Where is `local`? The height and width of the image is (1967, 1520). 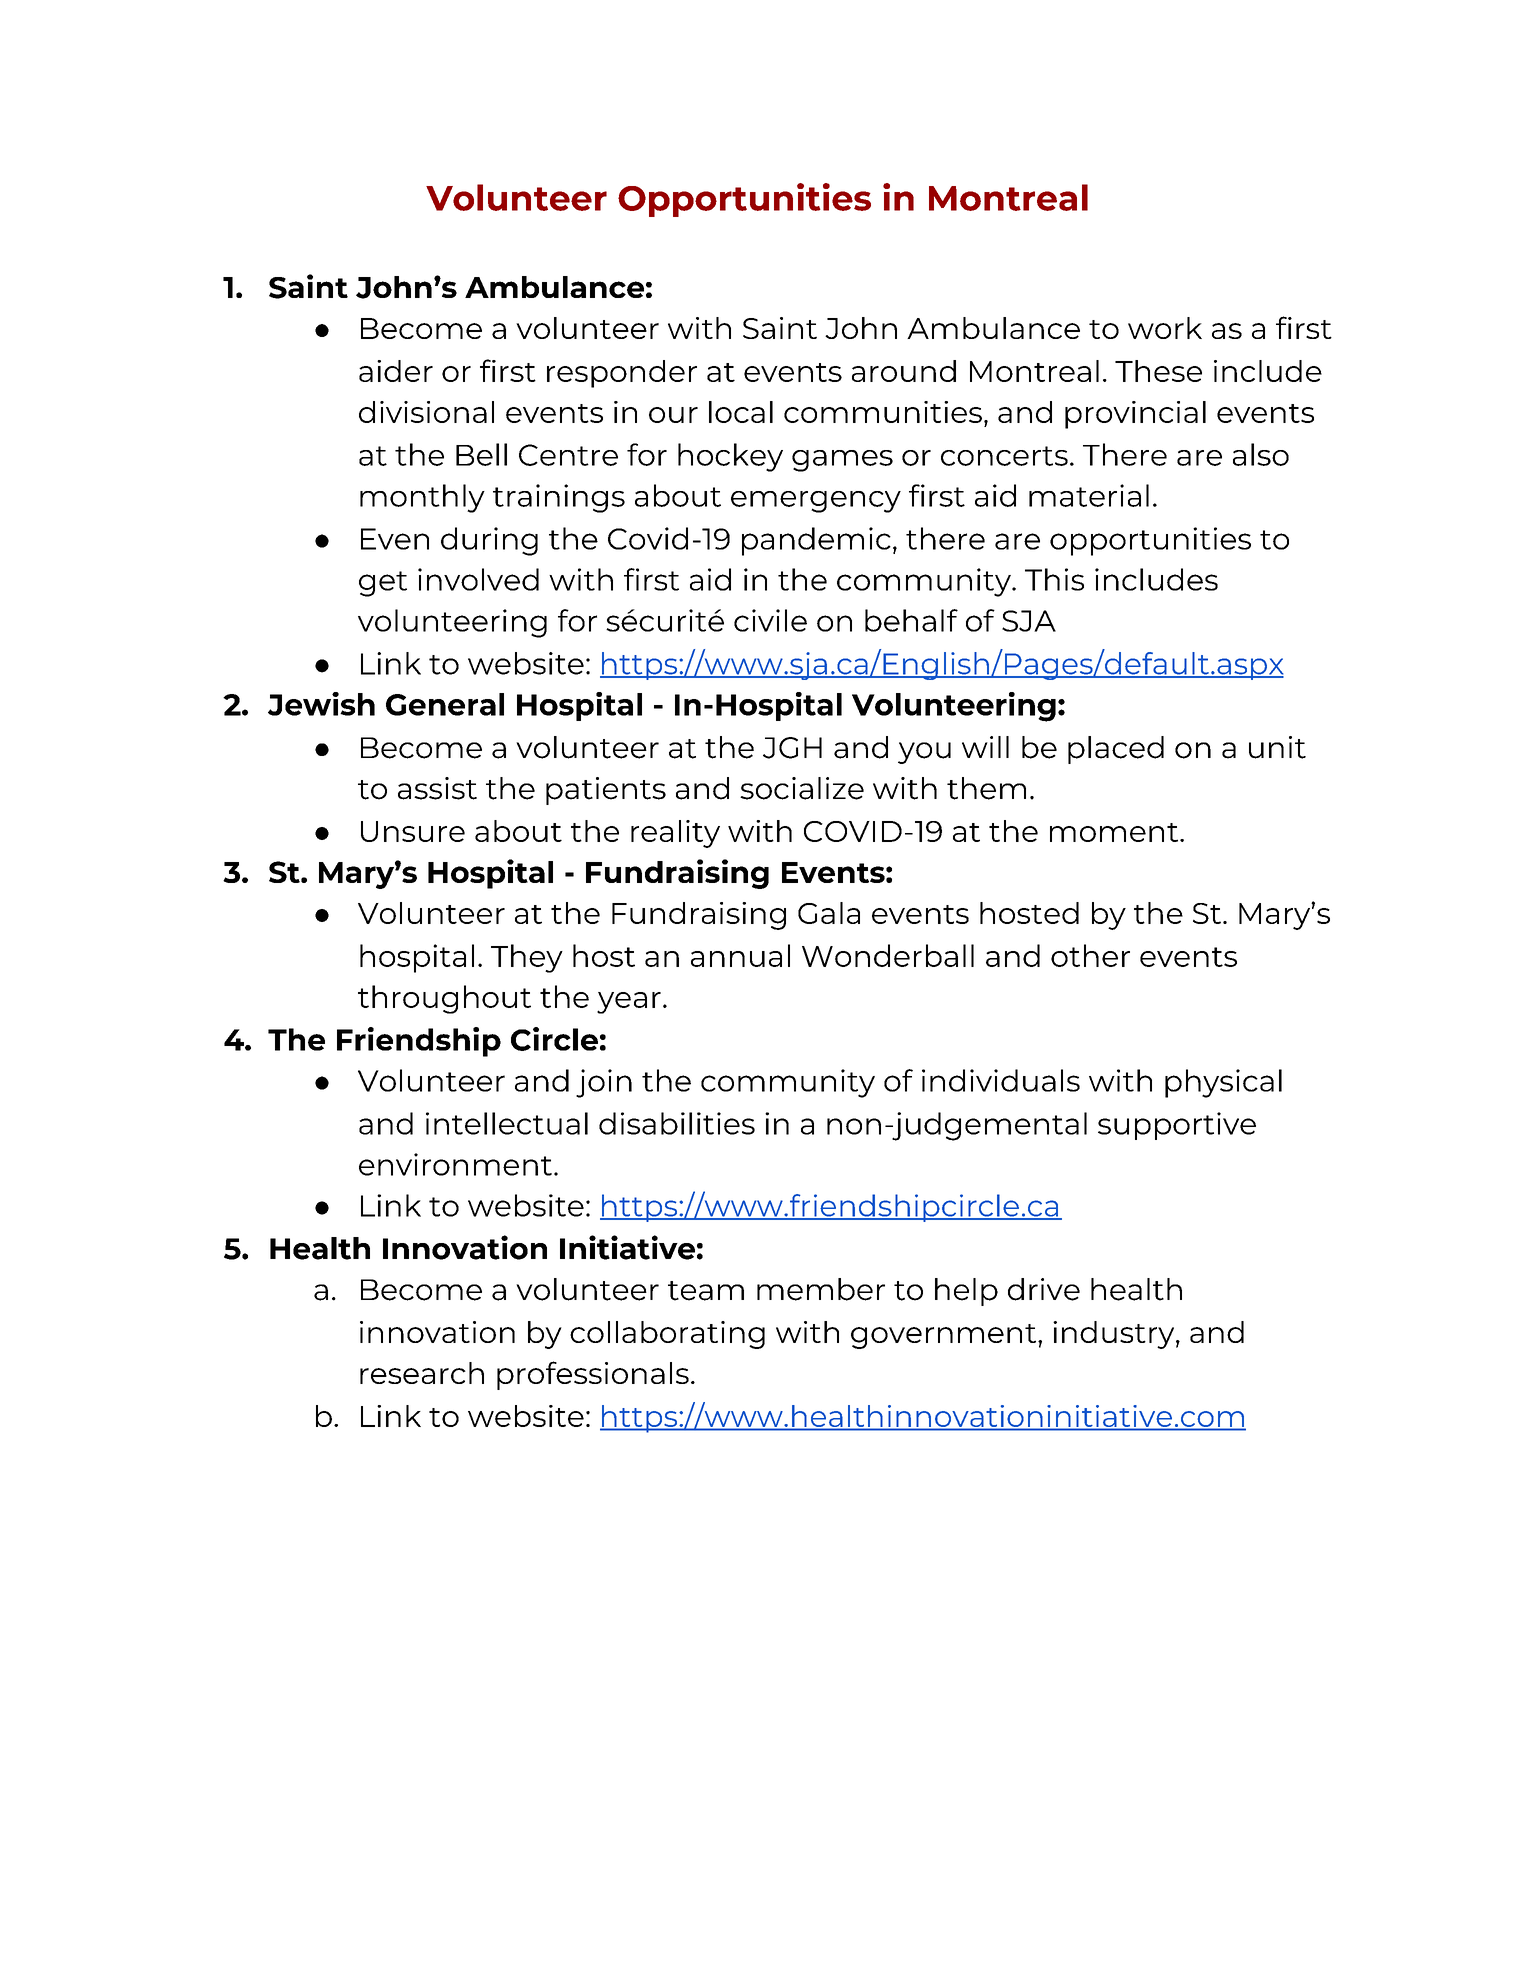
local is located at coordinates (741, 412).
